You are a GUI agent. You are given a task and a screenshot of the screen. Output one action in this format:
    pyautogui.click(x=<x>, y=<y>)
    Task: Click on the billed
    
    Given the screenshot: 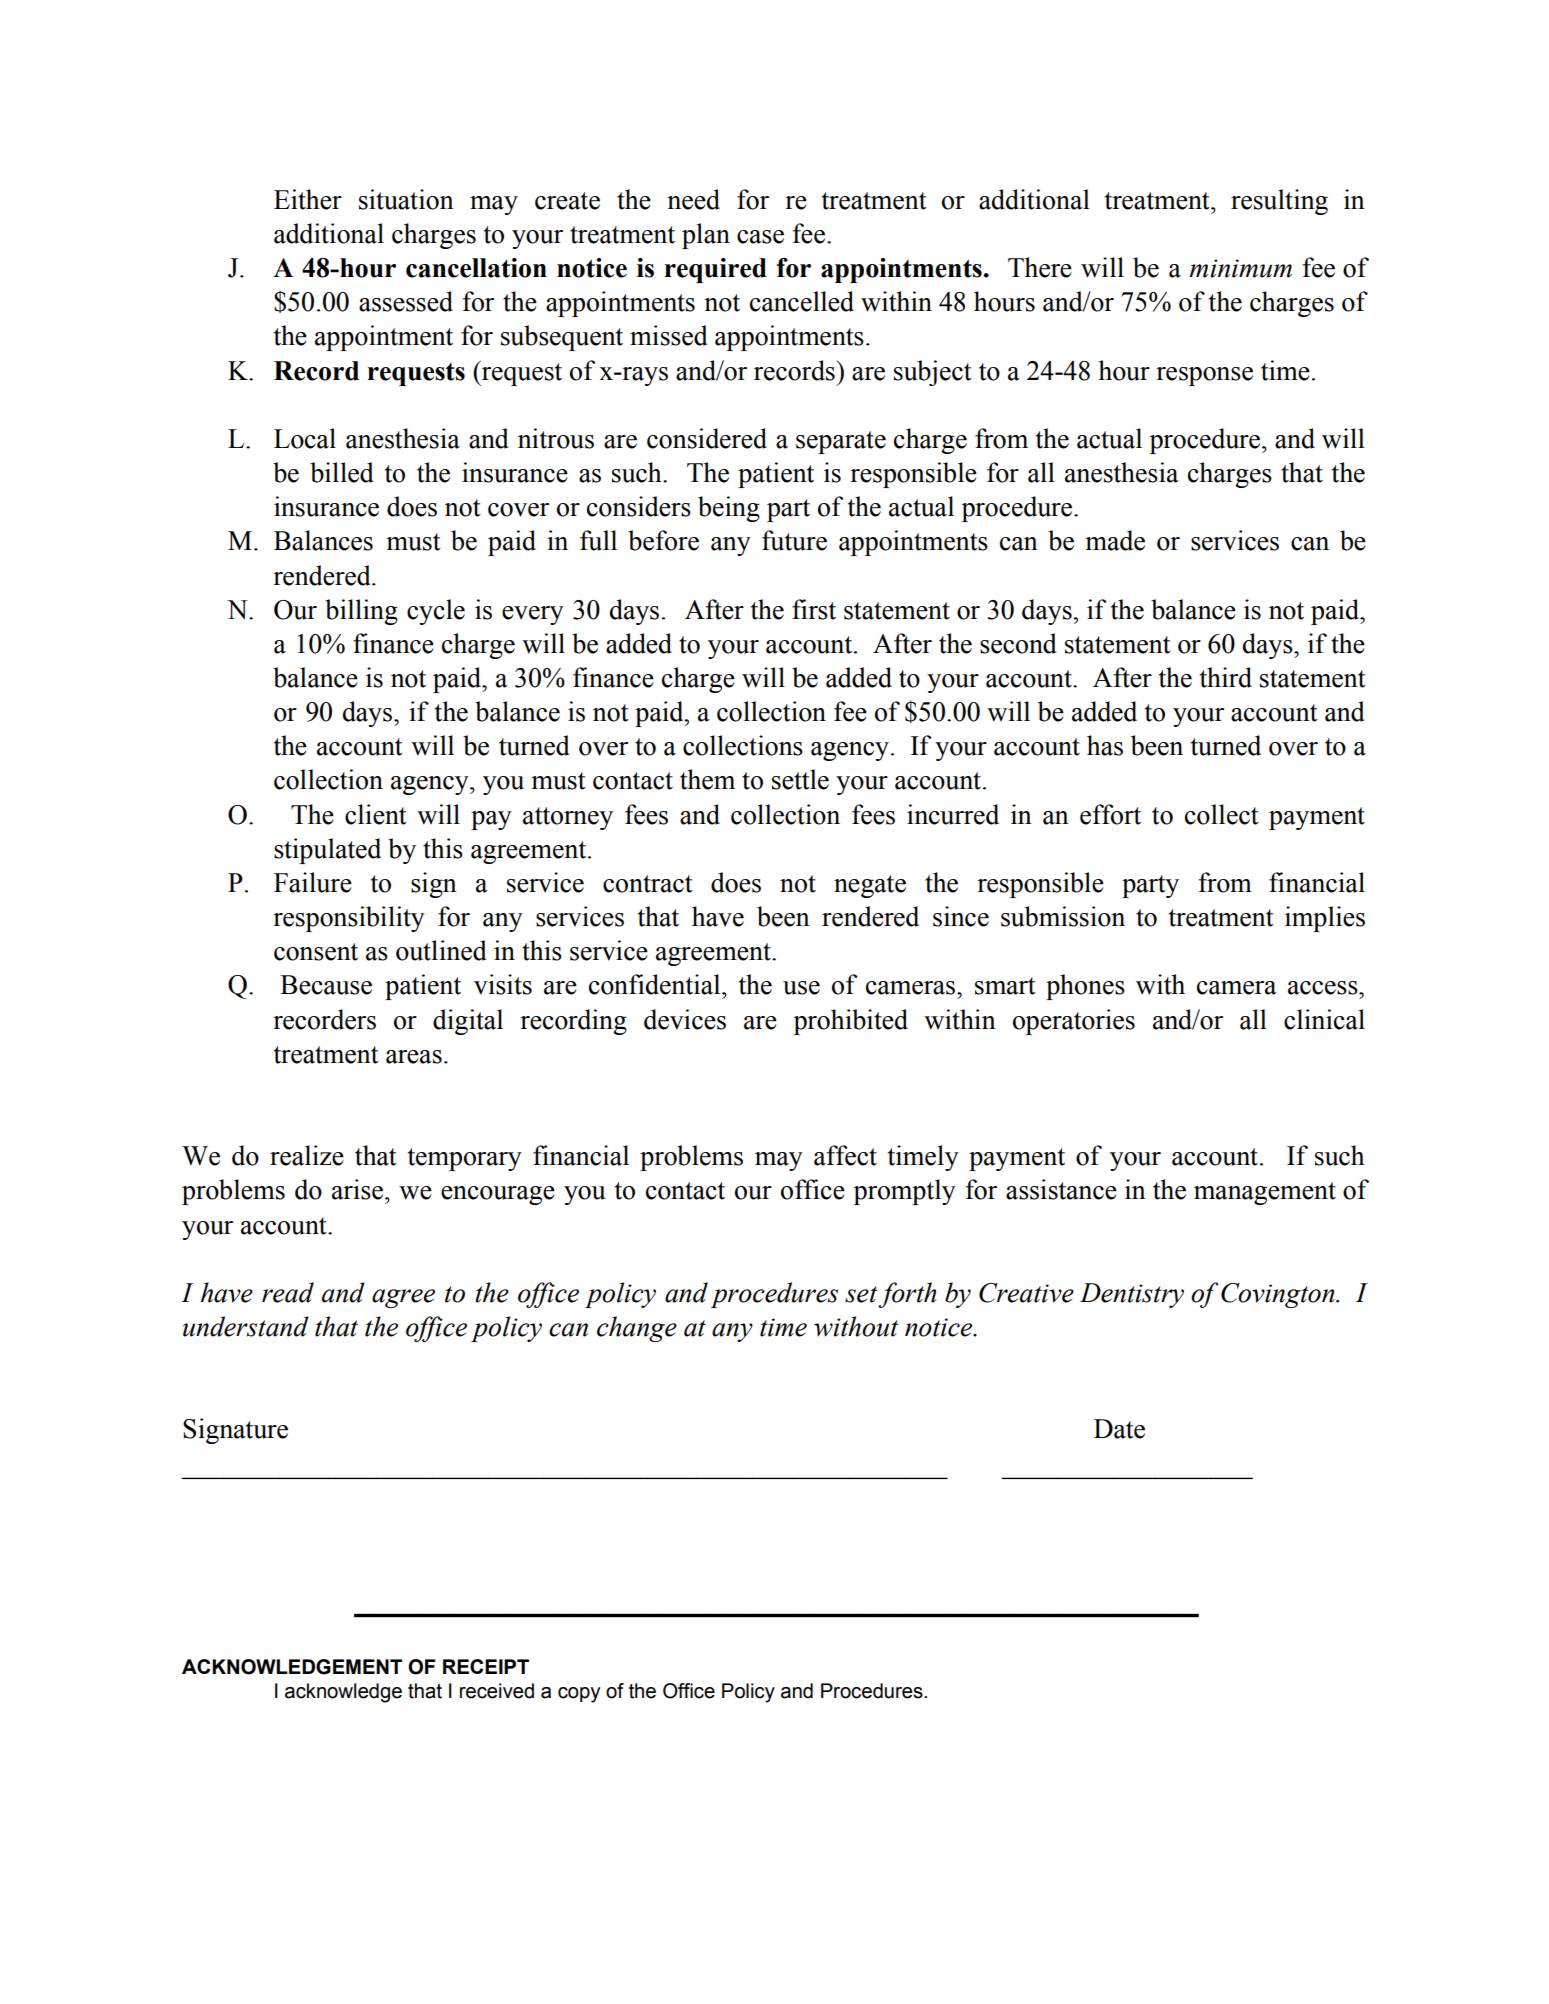 What is the action you would take?
    pyautogui.click(x=342, y=472)
